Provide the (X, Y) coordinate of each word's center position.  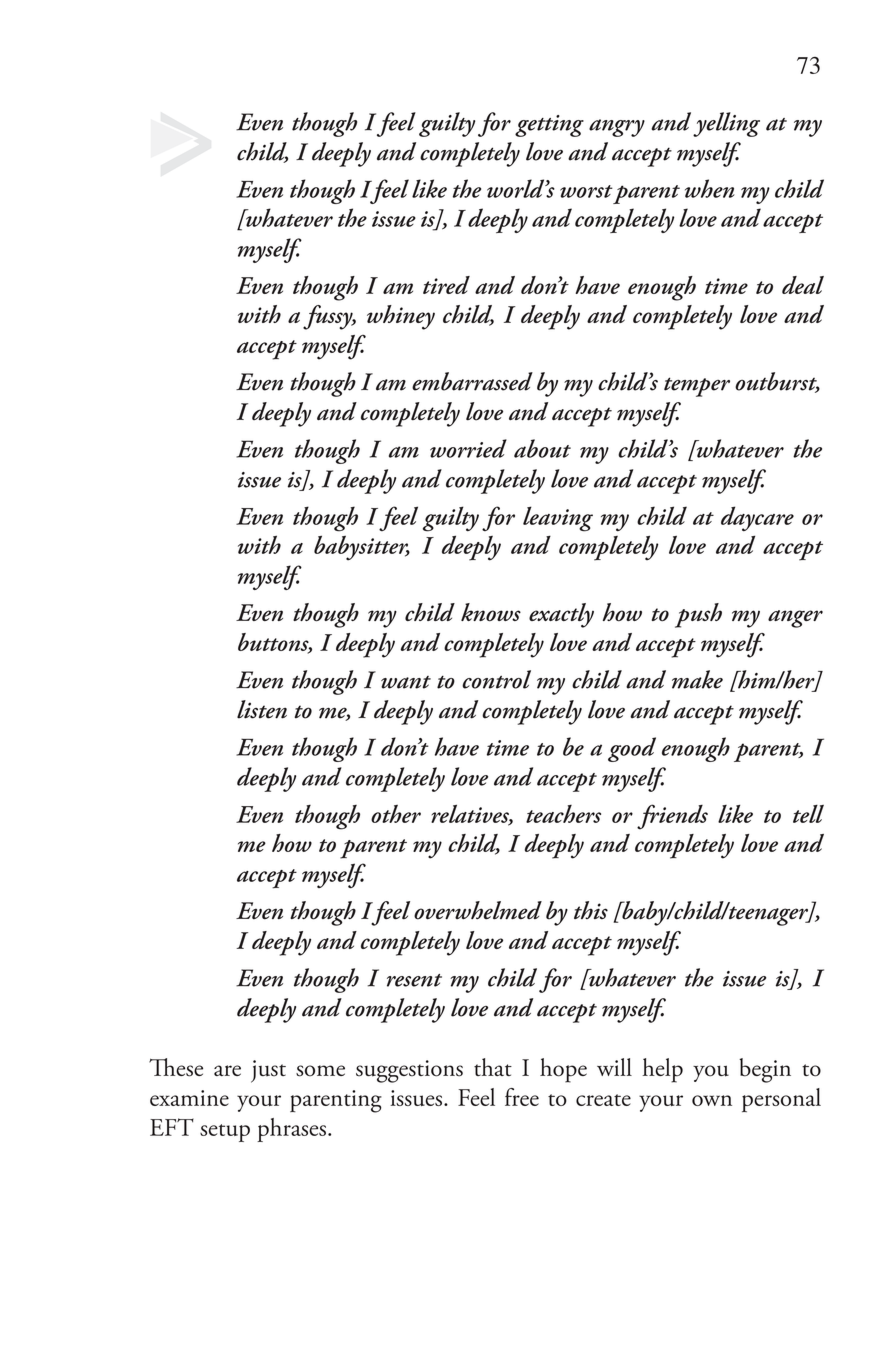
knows (491, 612)
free (522, 1097)
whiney (401, 317)
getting (549, 126)
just (268, 1071)
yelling (726, 124)
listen (262, 709)
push (698, 615)
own (712, 1100)
